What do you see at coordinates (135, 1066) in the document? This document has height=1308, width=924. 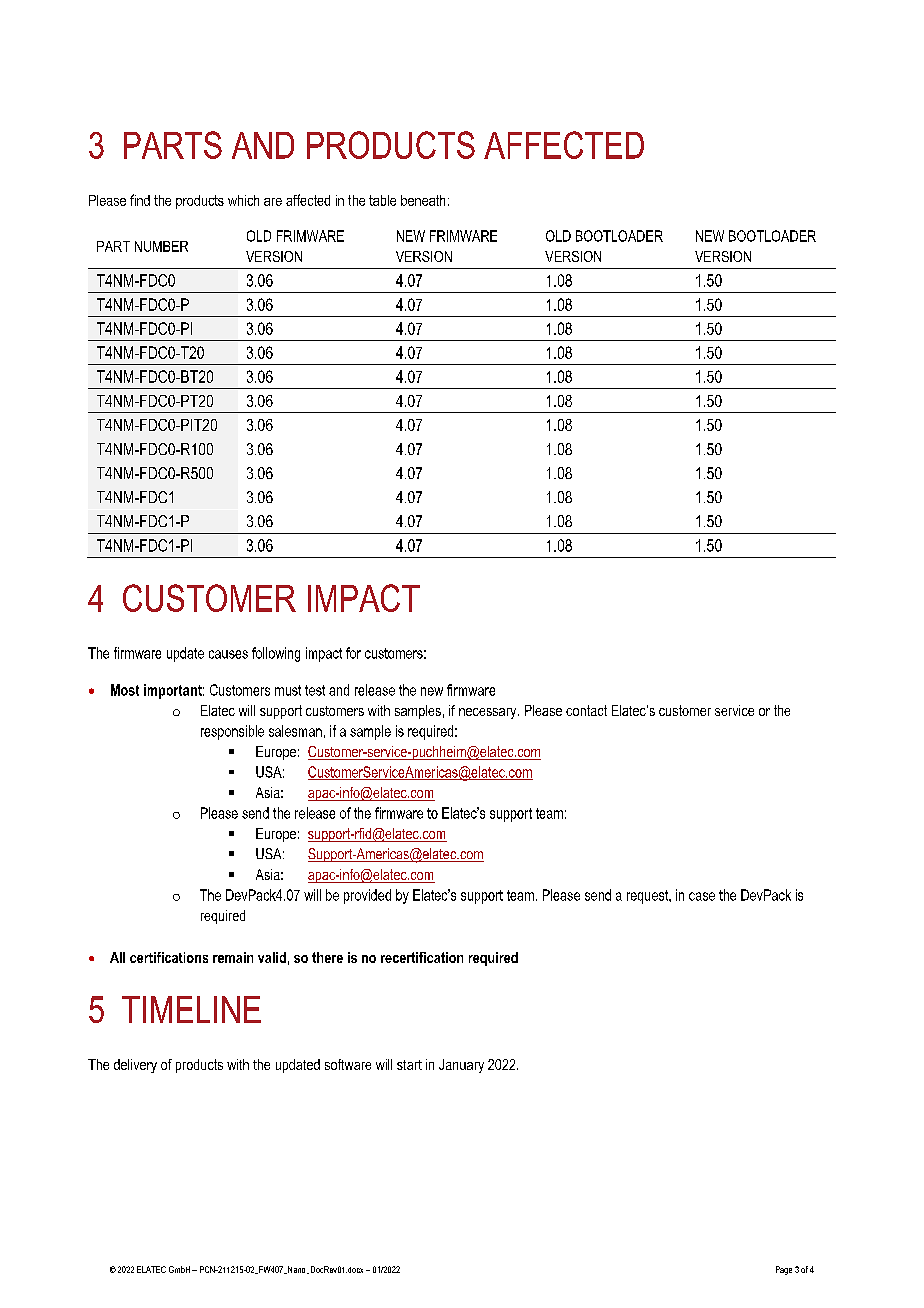 I see `delivery` at bounding box center [135, 1066].
